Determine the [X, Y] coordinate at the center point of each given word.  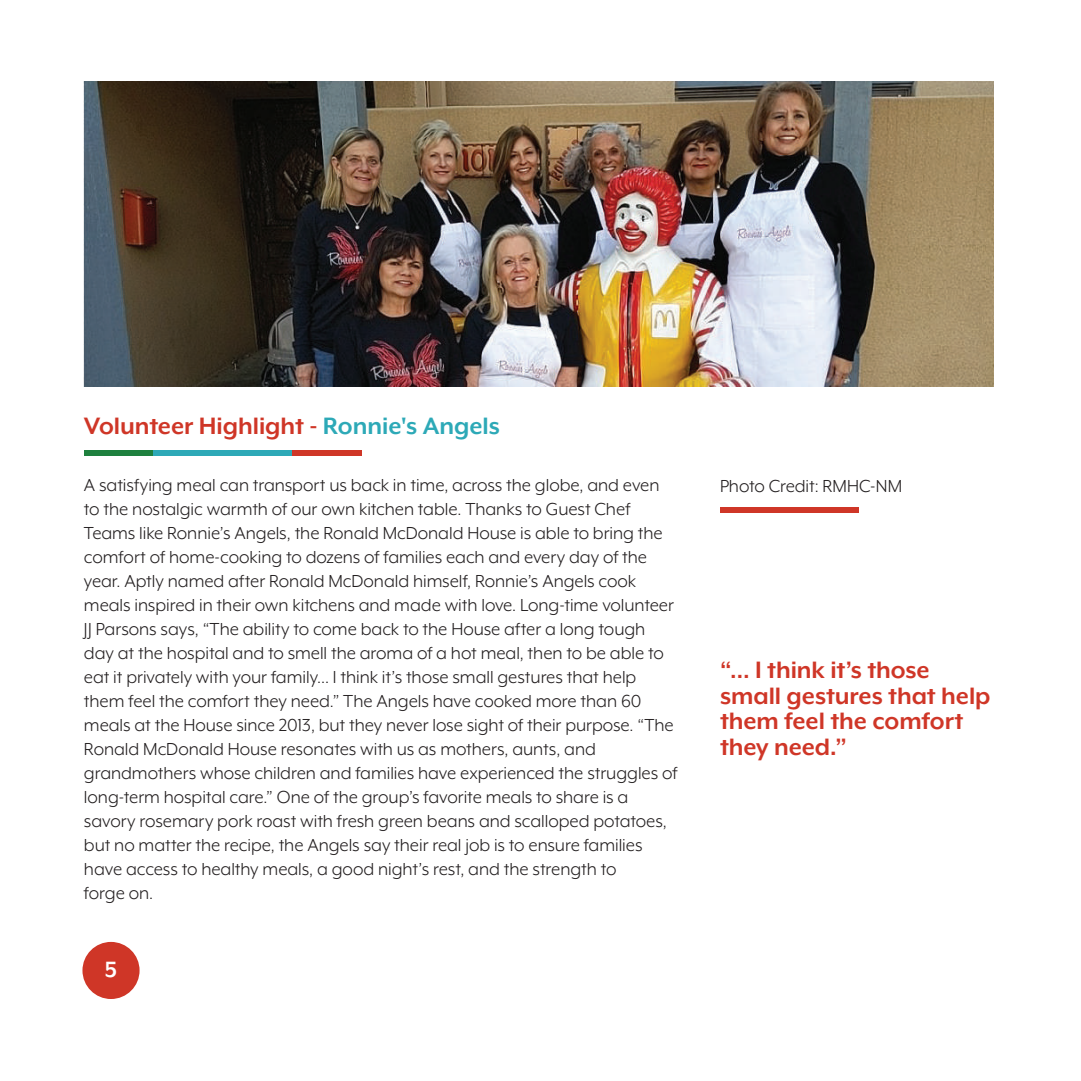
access [152, 871]
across [477, 487]
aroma [386, 655]
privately [159, 679]
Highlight [252, 428]
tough [621, 631]
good [352, 871]
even [641, 486]
